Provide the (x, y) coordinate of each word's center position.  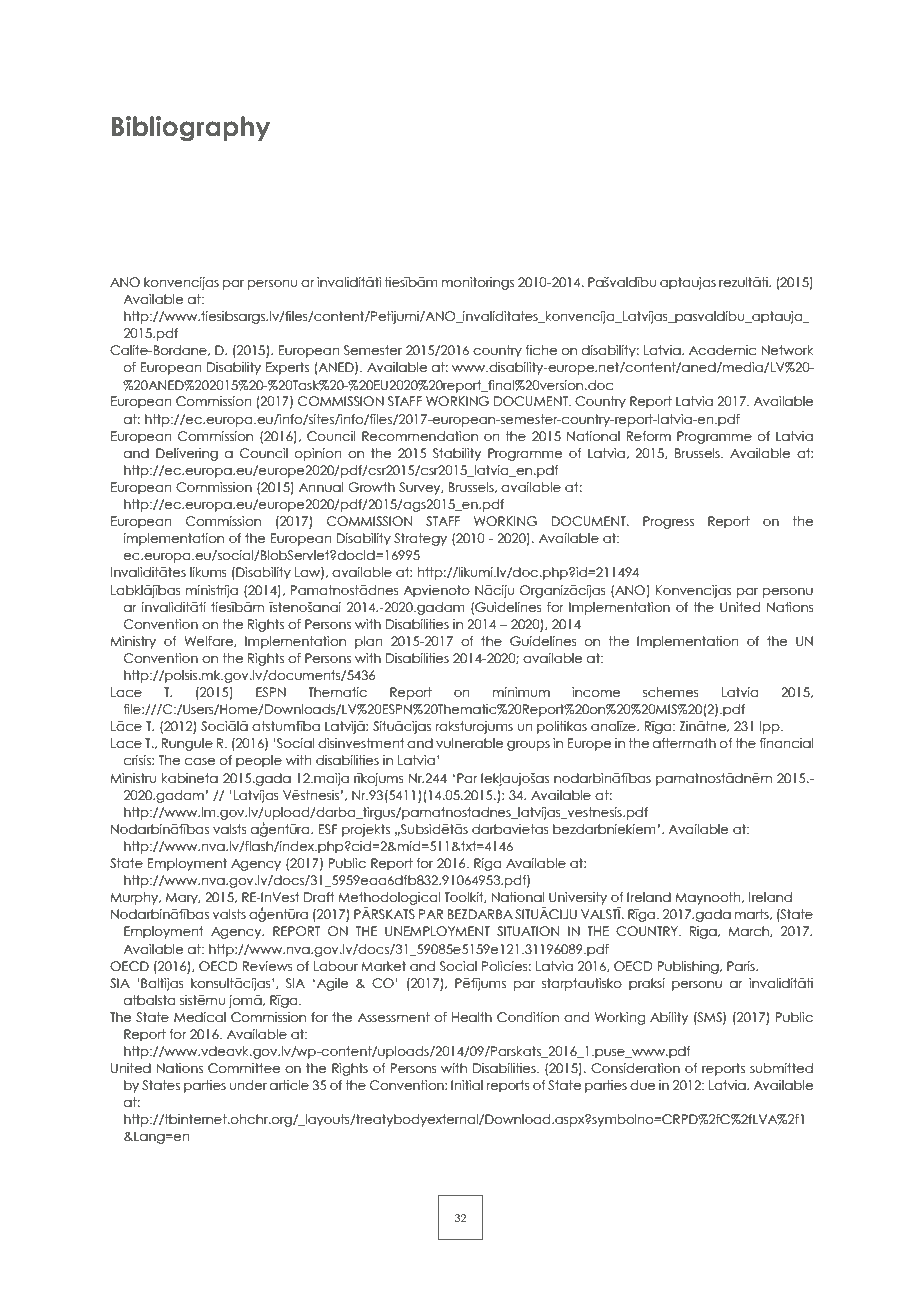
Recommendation (420, 436)
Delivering (187, 454)
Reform (648, 436)
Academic (722, 350)
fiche (541, 350)
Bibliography (191, 129)
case (200, 761)
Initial (467, 1085)
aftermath (684, 743)
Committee (244, 1068)
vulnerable (470, 743)
